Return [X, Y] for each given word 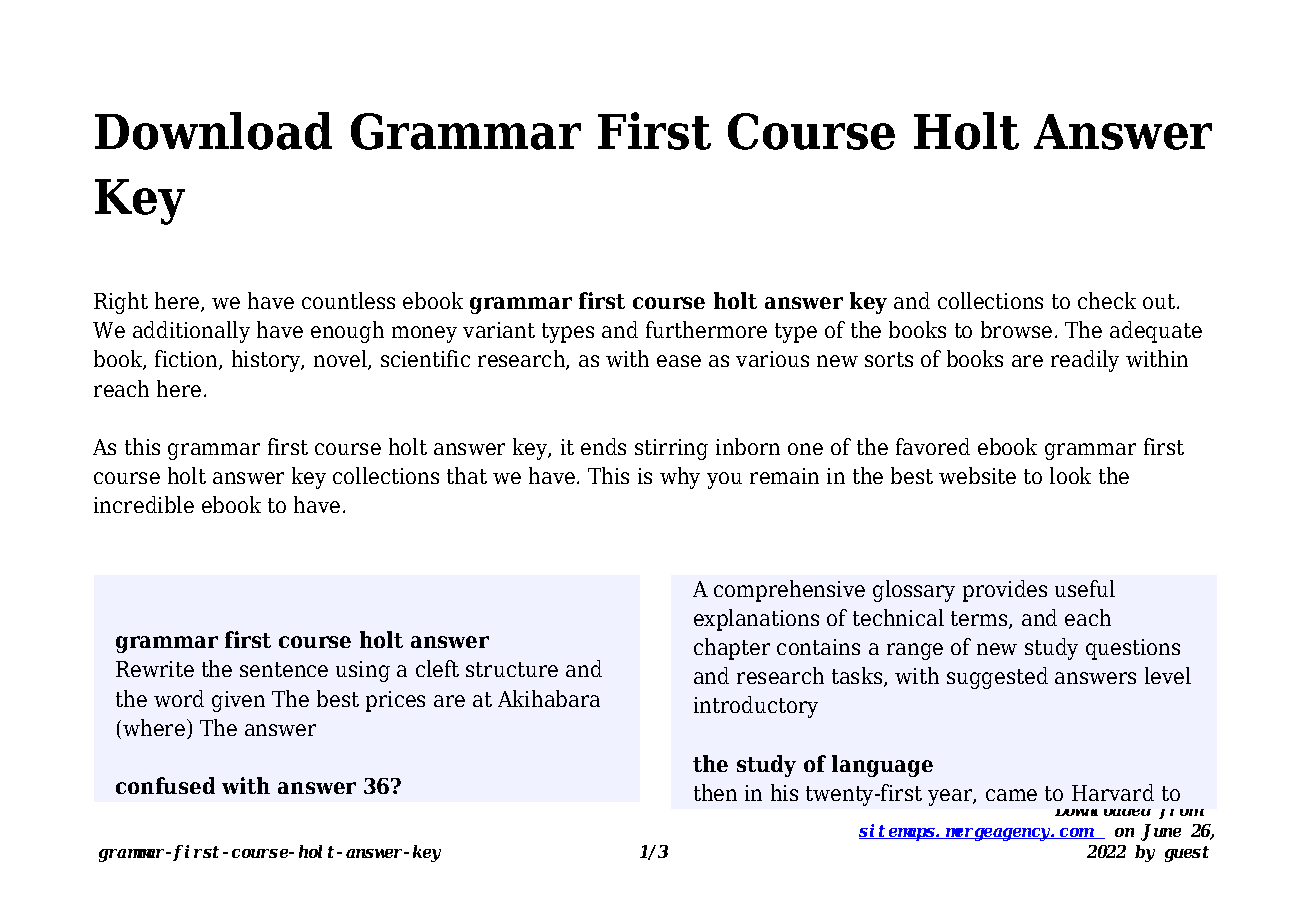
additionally [191, 332]
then [715, 792]
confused [165, 785]
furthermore [706, 329]
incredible [144, 504]
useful [1085, 588]
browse [1016, 329]
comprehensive [789, 591]
